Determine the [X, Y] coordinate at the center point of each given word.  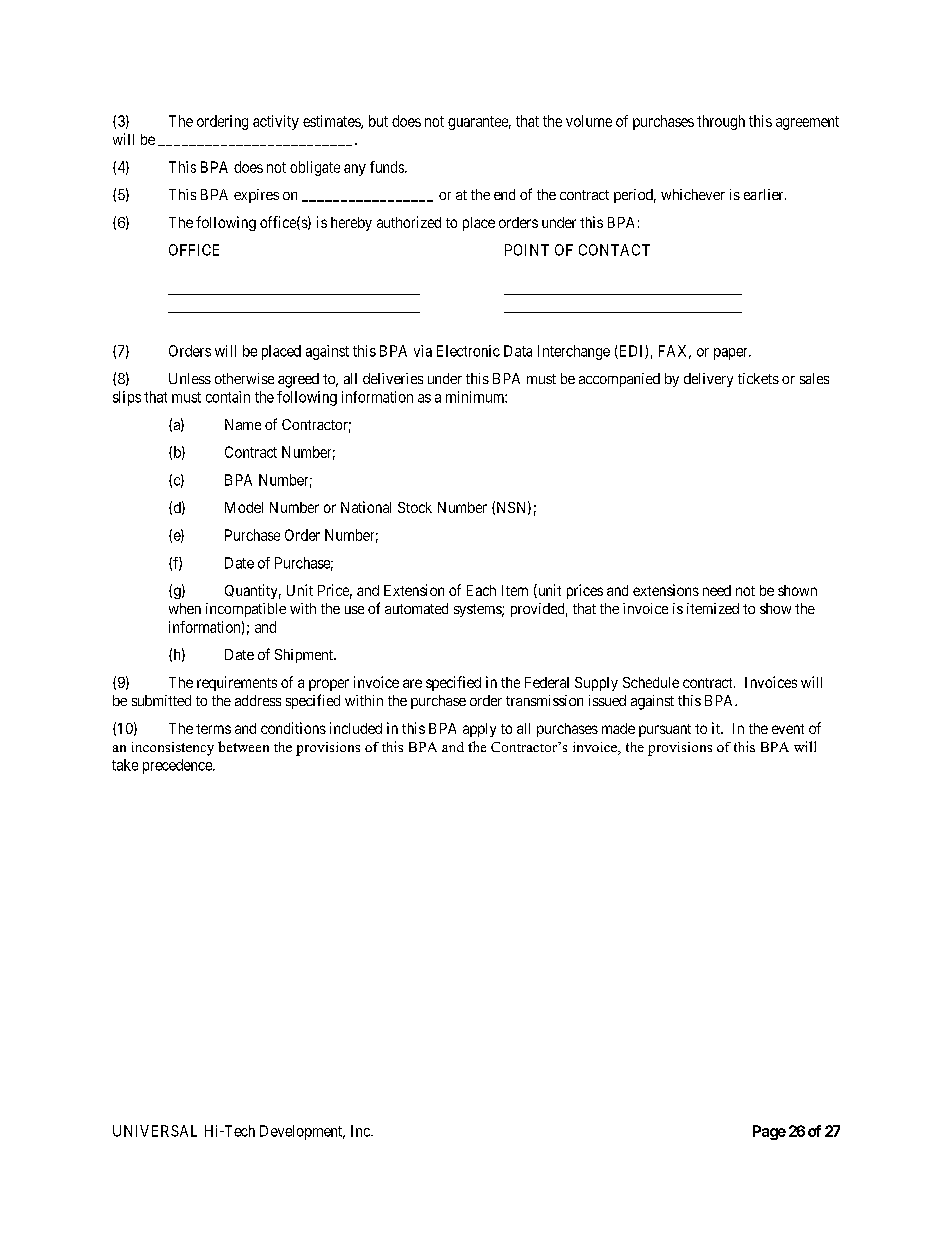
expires [256, 196]
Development [302, 1132]
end [504, 194]
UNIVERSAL [155, 1131]
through [721, 122]
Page [769, 1132]
